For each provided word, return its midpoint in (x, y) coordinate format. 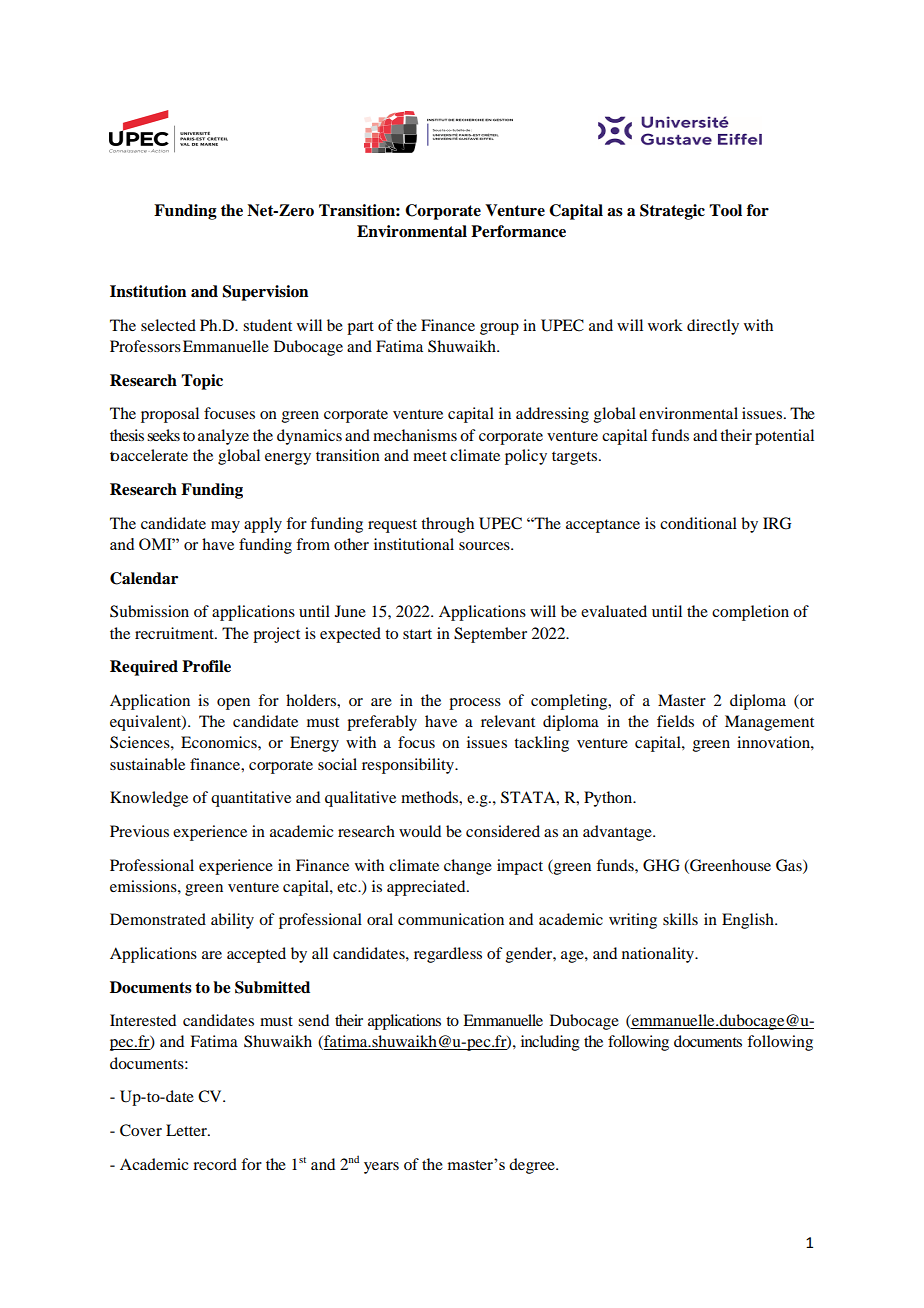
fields (675, 721)
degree (533, 1166)
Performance (518, 231)
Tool (725, 210)
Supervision (265, 293)
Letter (187, 1130)
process (475, 704)
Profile (206, 666)
